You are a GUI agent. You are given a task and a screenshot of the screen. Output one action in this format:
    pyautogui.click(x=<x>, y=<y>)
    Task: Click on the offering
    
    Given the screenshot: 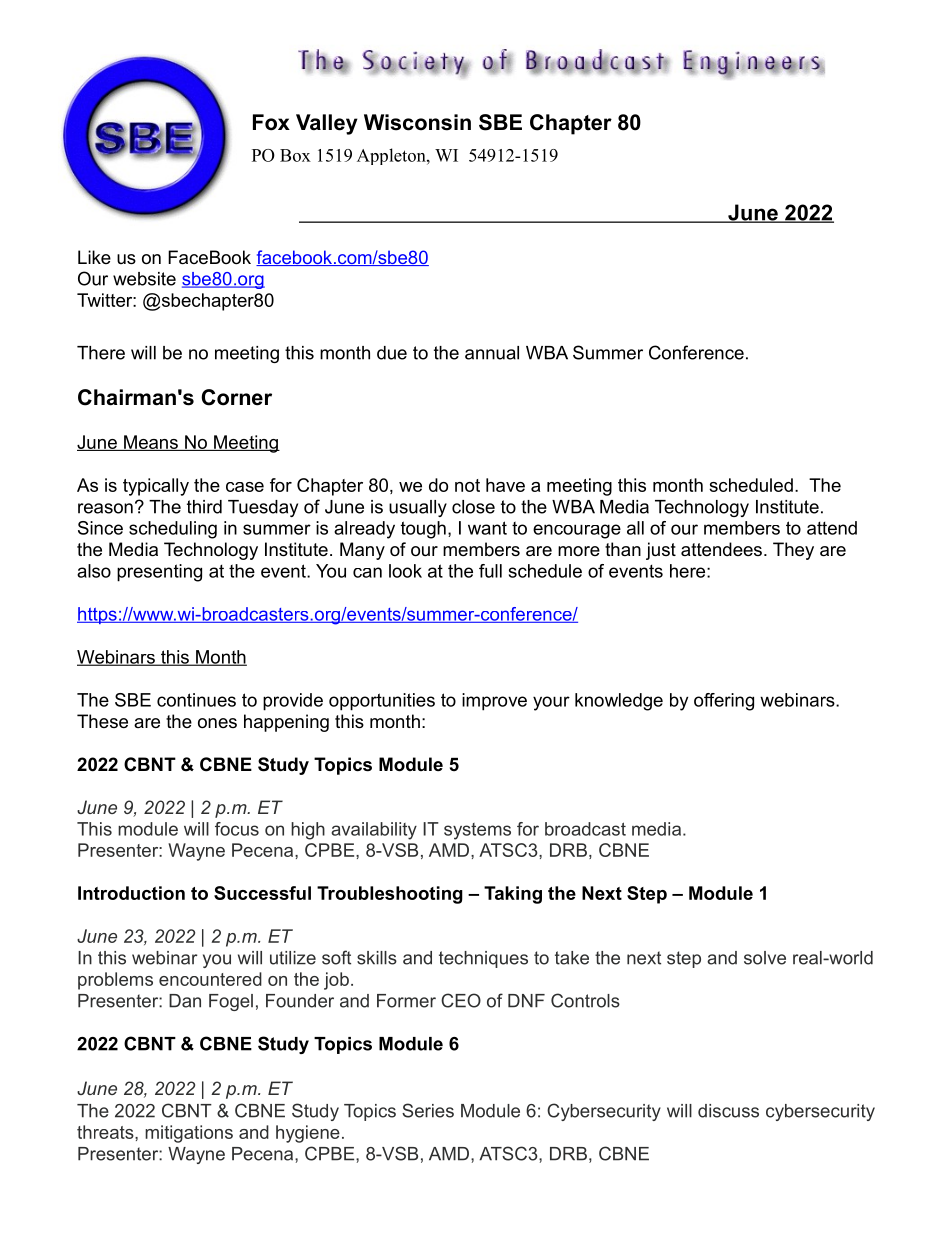 What is the action you would take?
    pyautogui.click(x=724, y=702)
